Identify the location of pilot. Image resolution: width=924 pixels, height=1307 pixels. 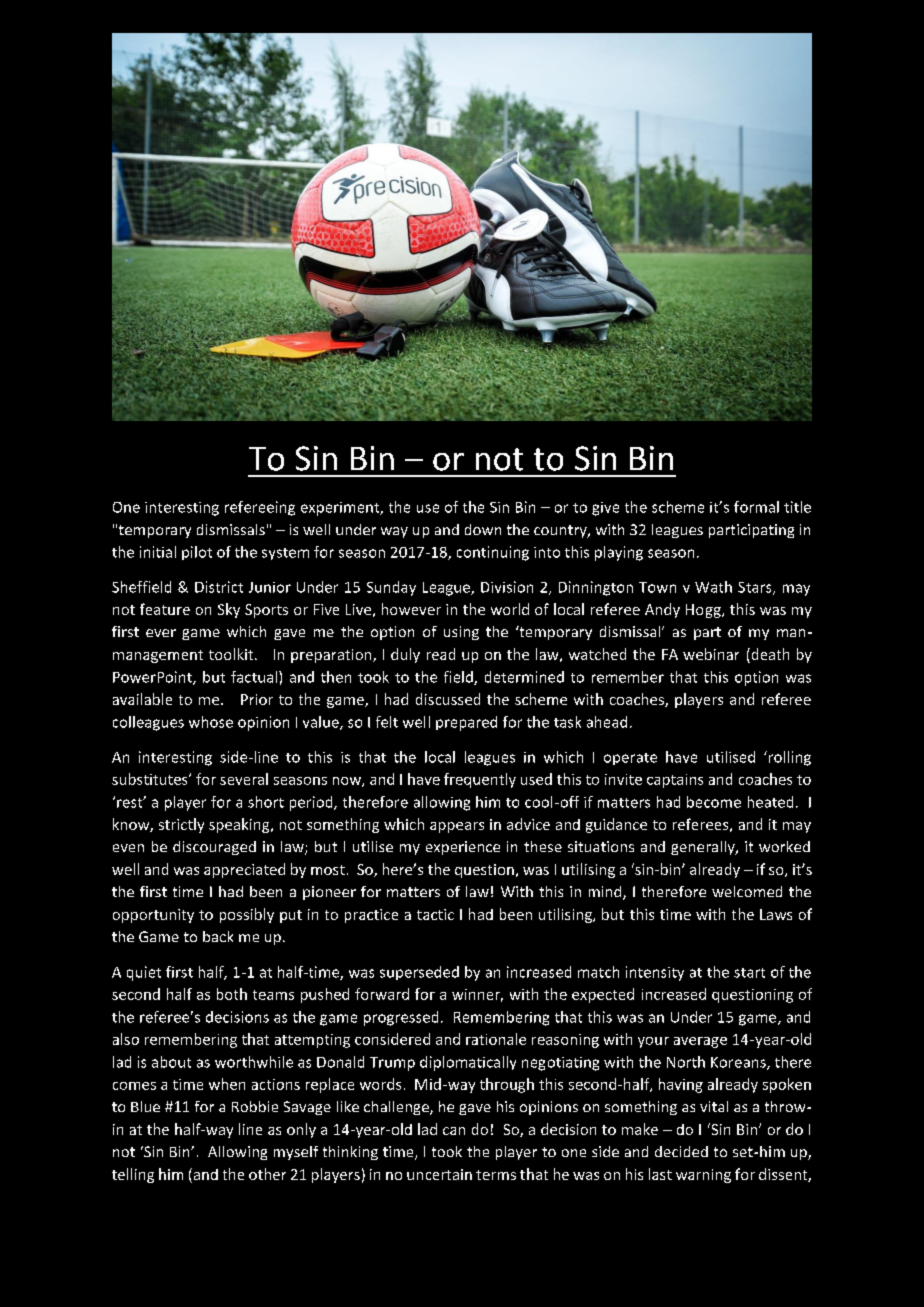
(197, 553).
